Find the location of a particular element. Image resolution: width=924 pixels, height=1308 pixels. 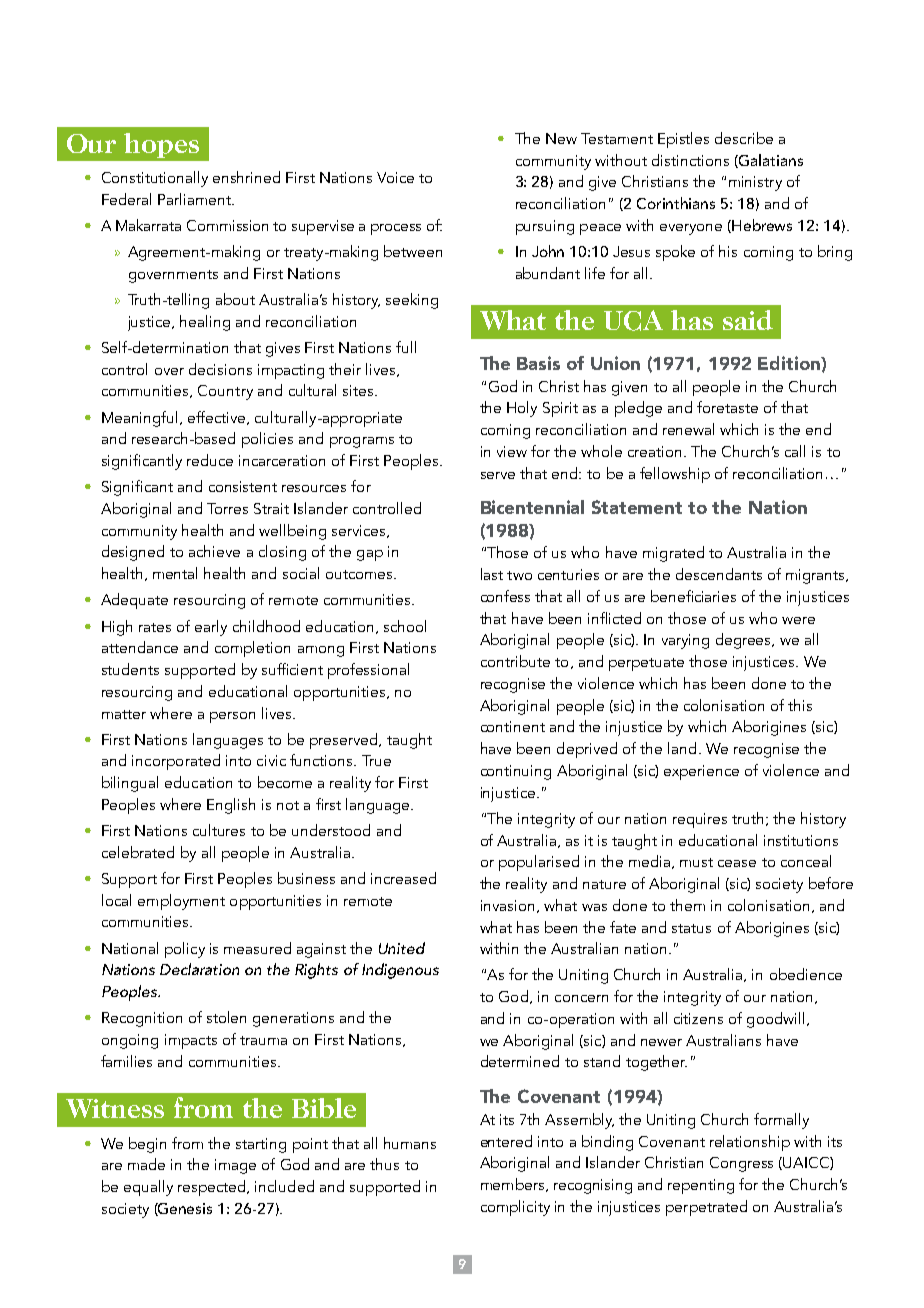

members is located at coordinates (514, 1185).
